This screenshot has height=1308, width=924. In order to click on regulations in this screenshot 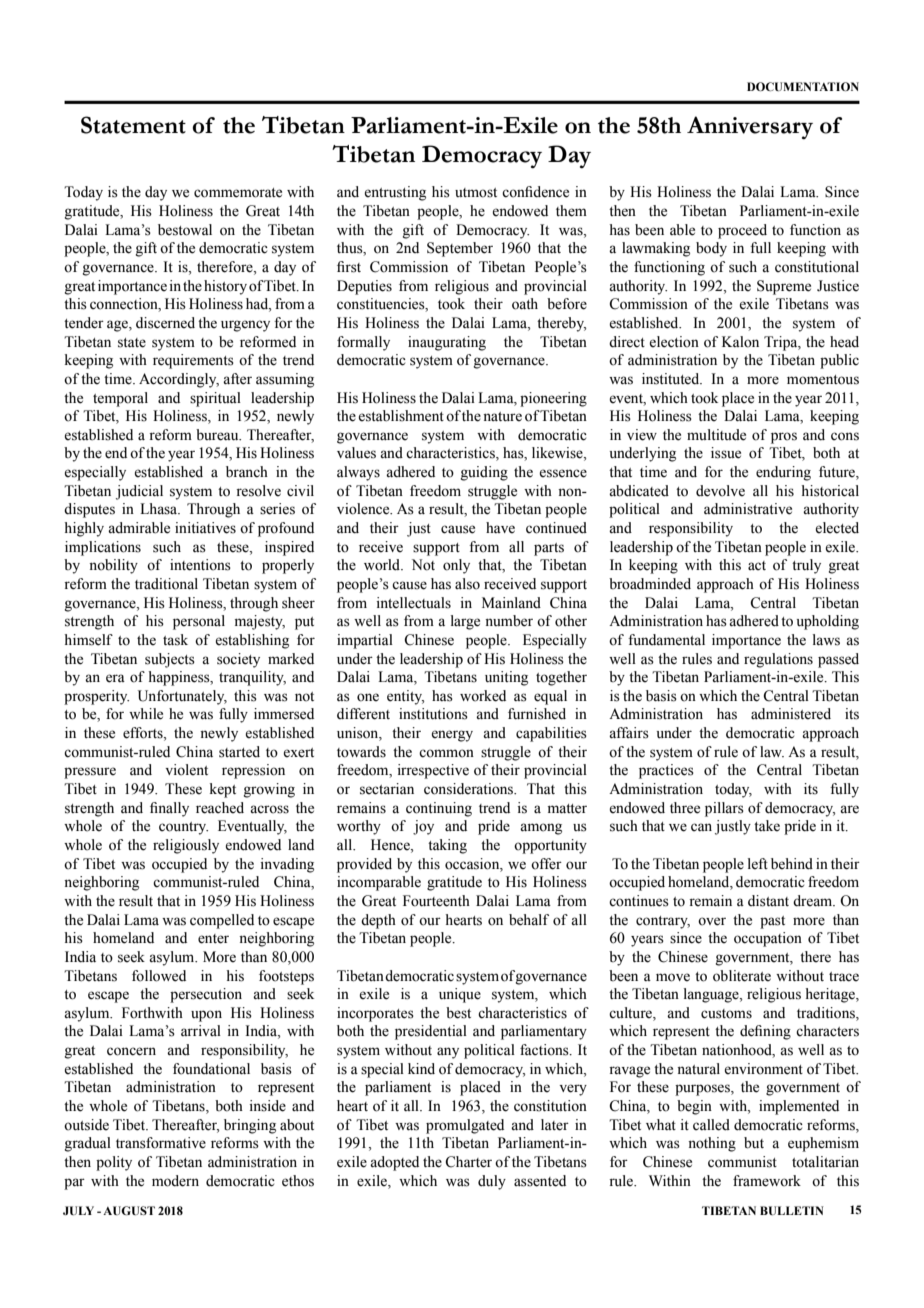, I will do `click(778, 660)`.
